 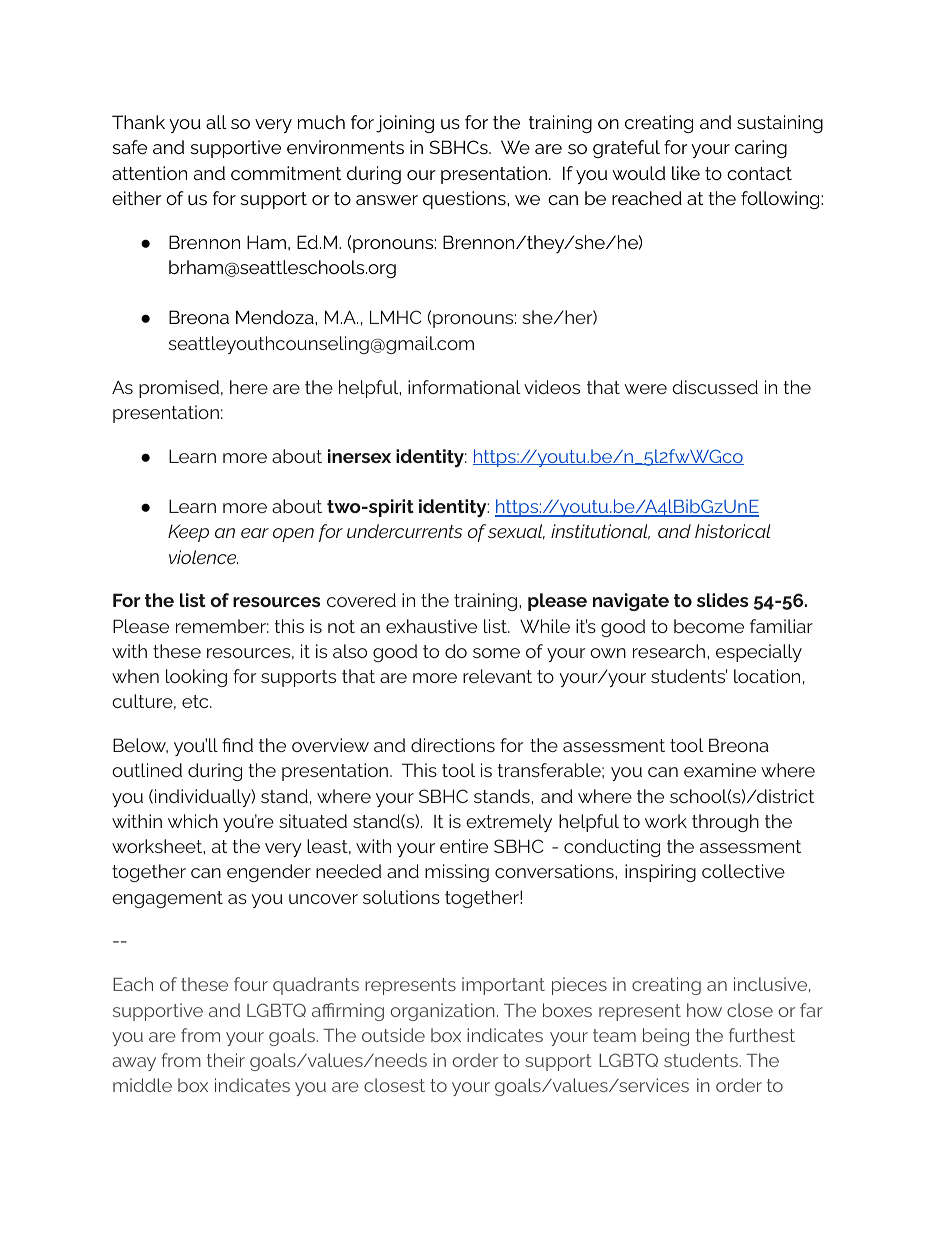 I want to click on exhaustive, so click(x=431, y=626).
